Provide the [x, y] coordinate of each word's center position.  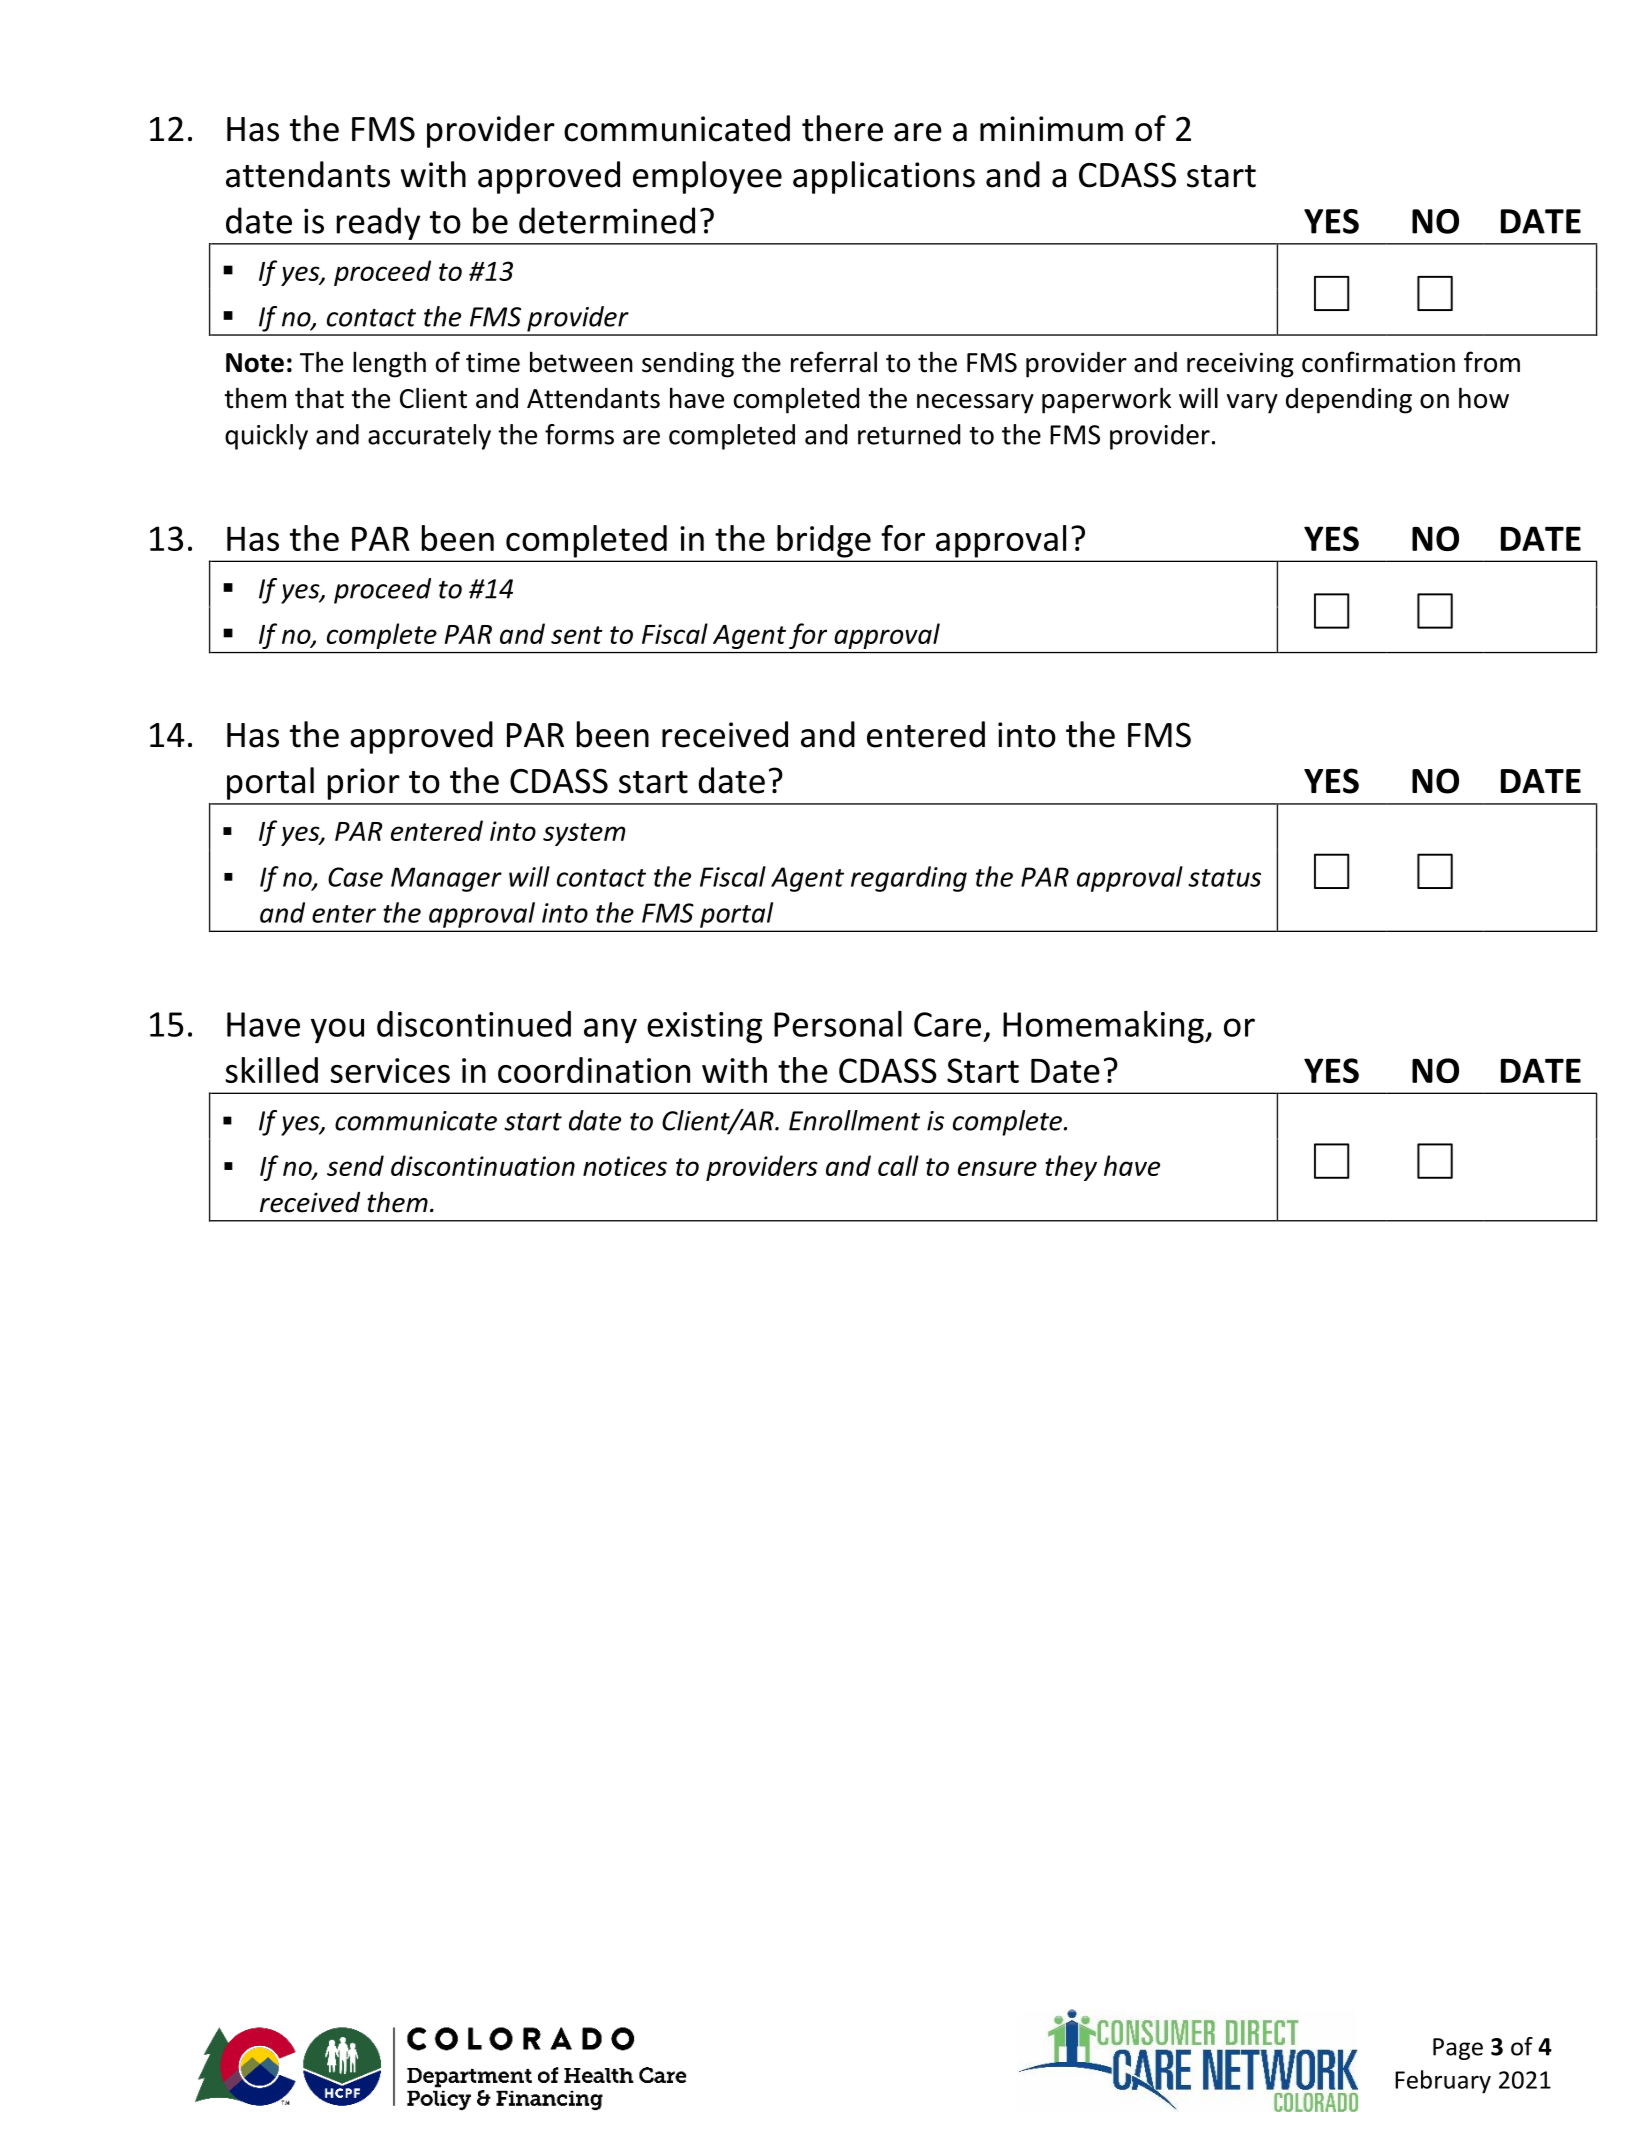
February [1443, 2082]
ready [378, 223]
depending [1349, 401]
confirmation [1378, 362]
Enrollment [854, 1120]
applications [884, 177]
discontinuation [483, 1165]
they [1071, 1168]
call [898, 1165]
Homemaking [1104, 1027]
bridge [824, 541]
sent [577, 635]
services [390, 1070]
